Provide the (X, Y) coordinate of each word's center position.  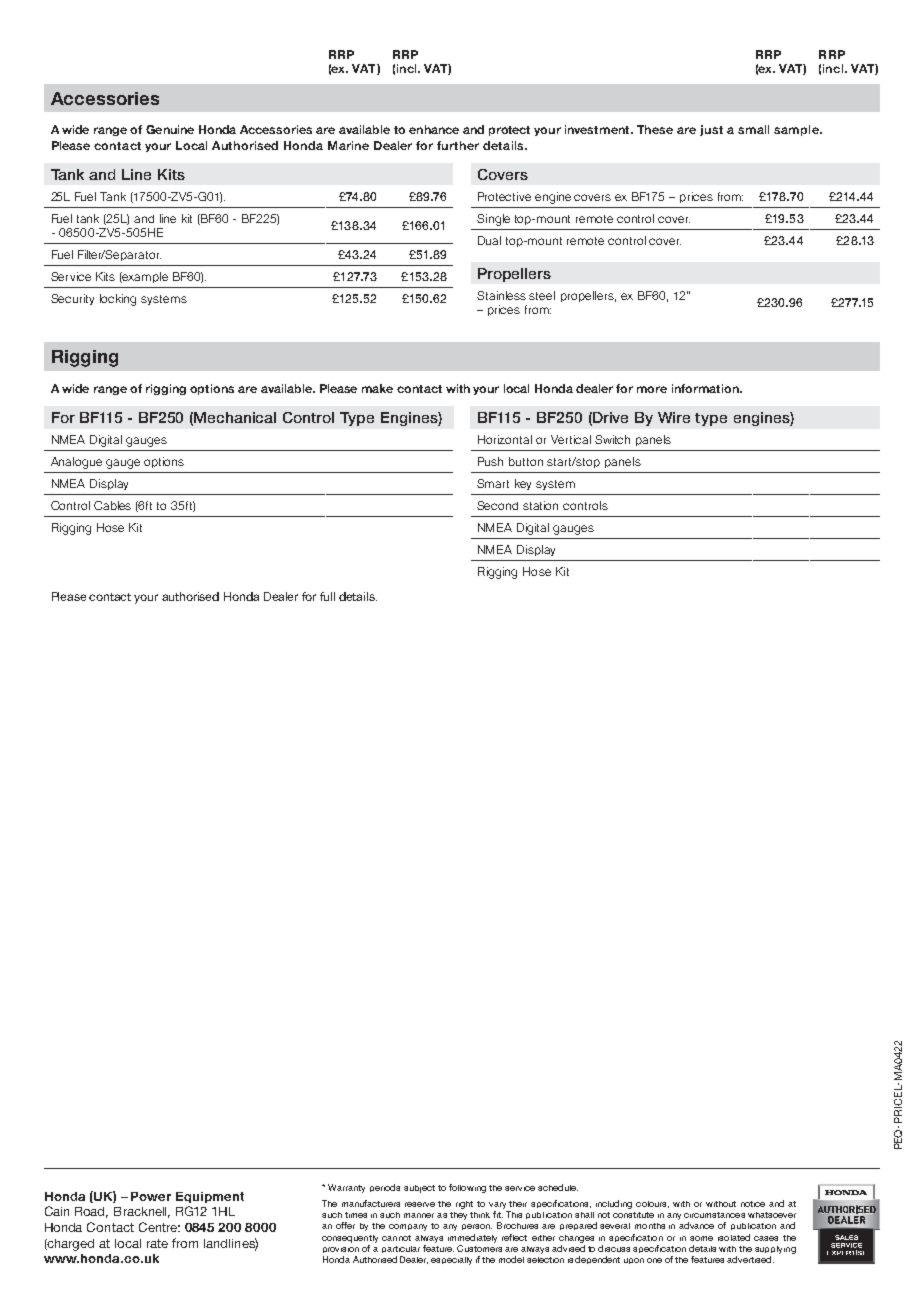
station (540, 505)
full (327, 596)
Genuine (170, 129)
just (711, 130)
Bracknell (142, 1212)
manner (419, 1215)
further (458, 145)
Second (497, 505)
